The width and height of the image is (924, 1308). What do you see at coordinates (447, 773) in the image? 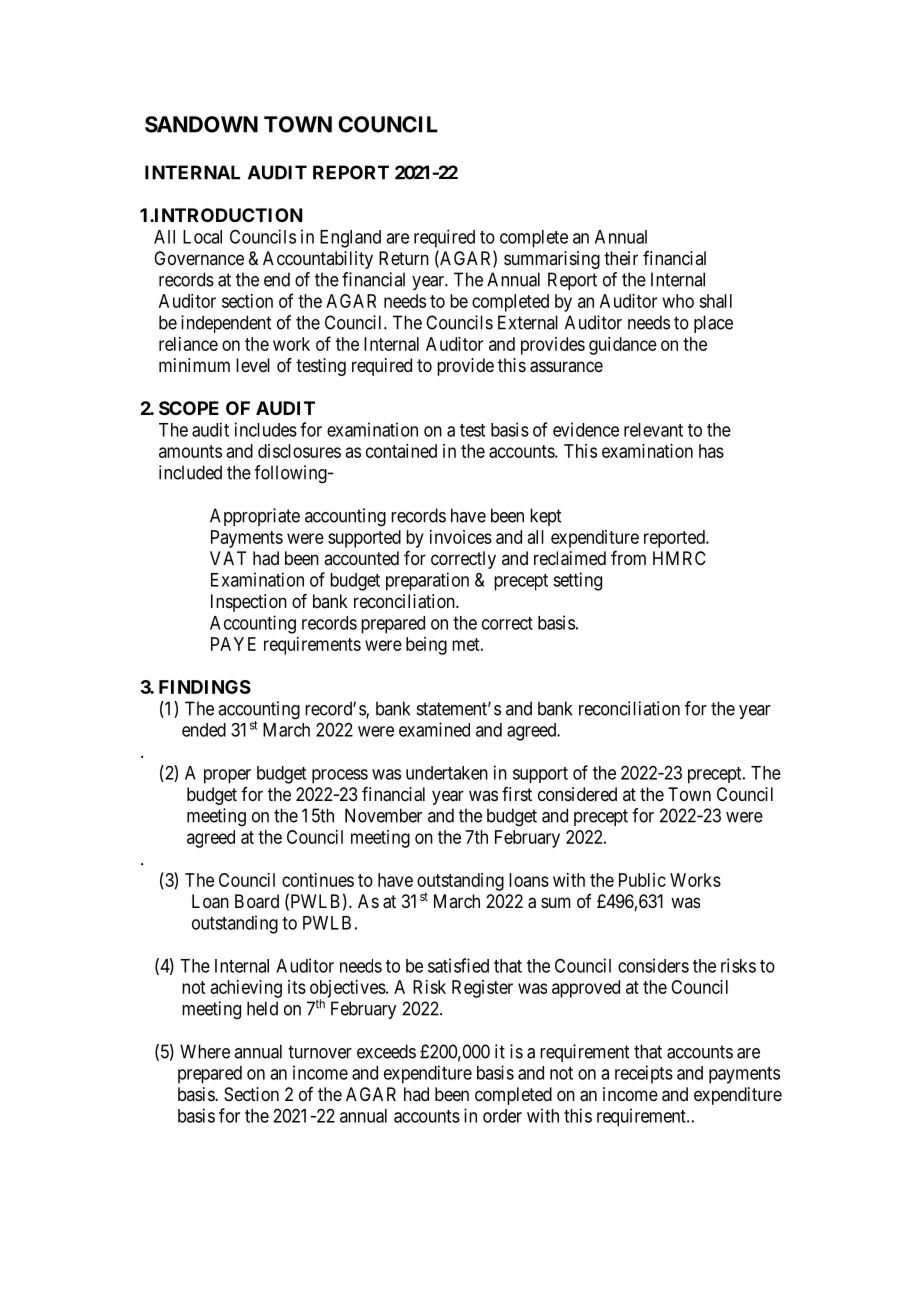
I see `undertaken` at bounding box center [447, 773].
